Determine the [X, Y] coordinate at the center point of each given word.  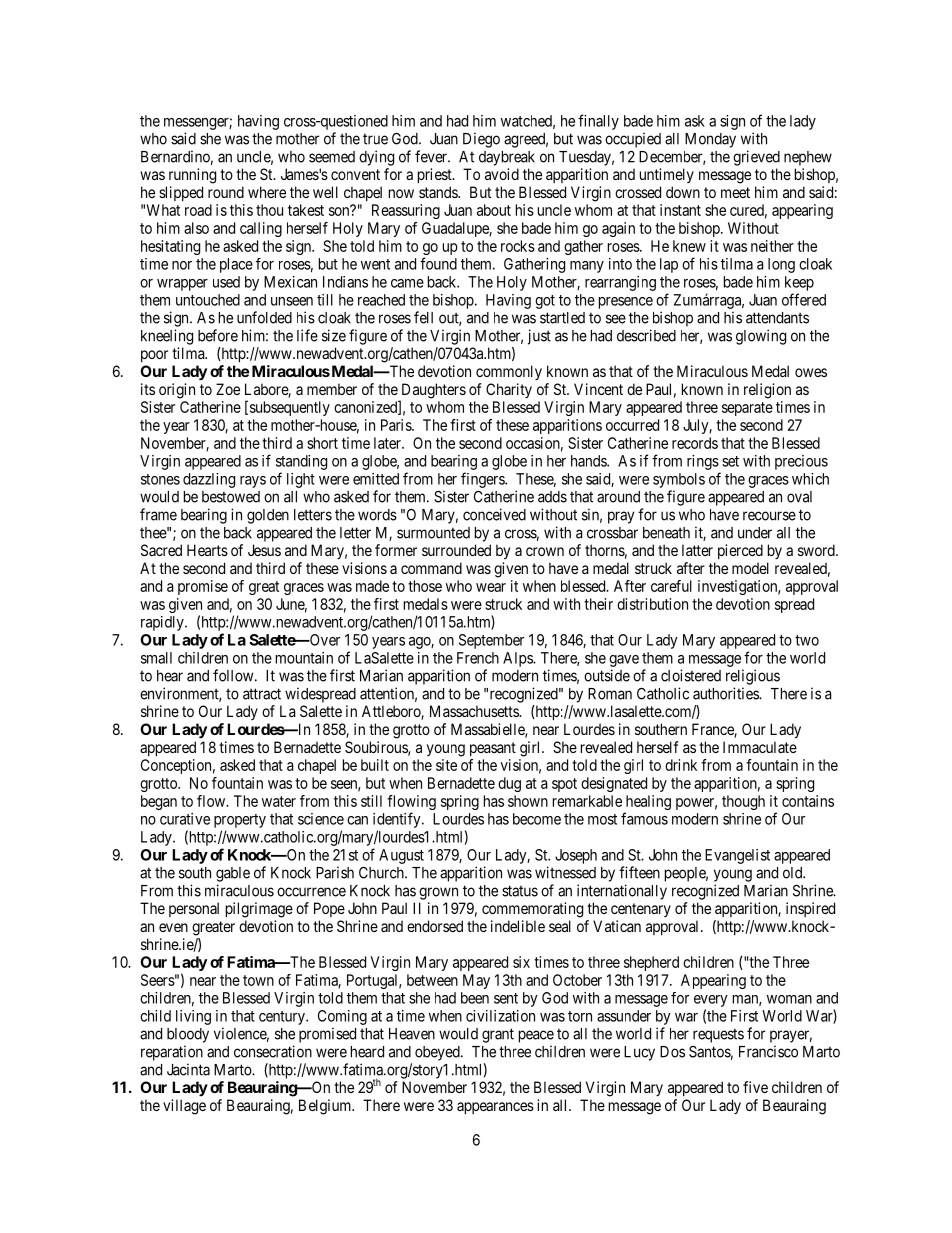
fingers [483, 480]
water [279, 801]
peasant [493, 749]
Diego [481, 140]
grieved [756, 158]
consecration [273, 1051]
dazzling [209, 480]
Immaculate [760, 747]
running [192, 176]
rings [703, 462]
